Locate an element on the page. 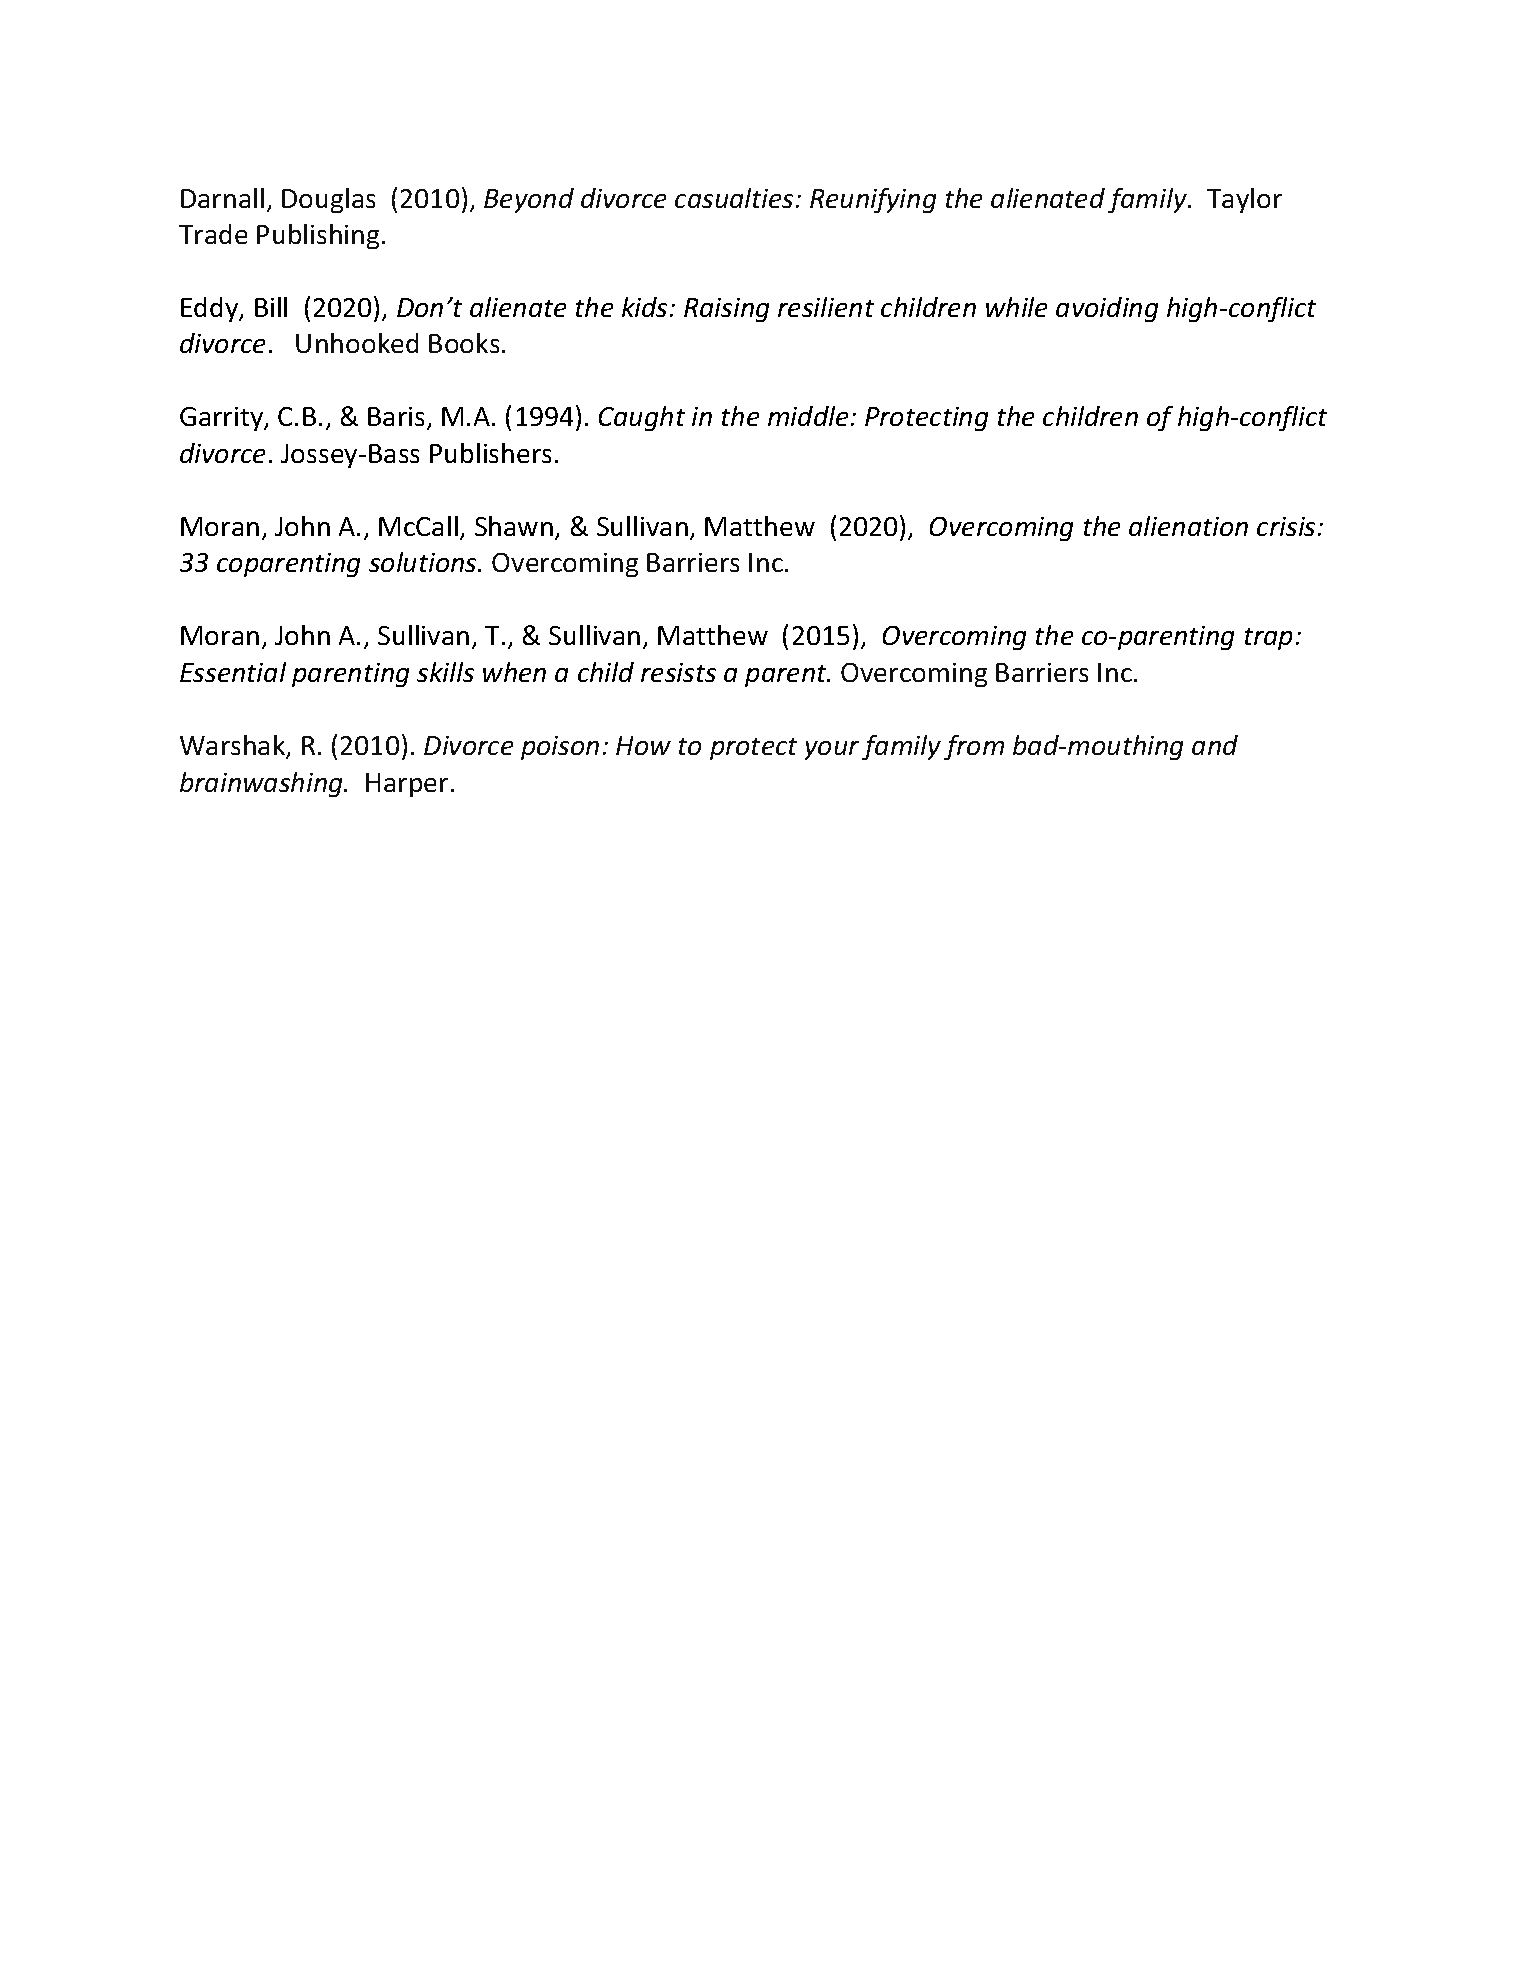 The height and width of the image is (1973, 1524). trap is located at coordinates (1268, 639).
